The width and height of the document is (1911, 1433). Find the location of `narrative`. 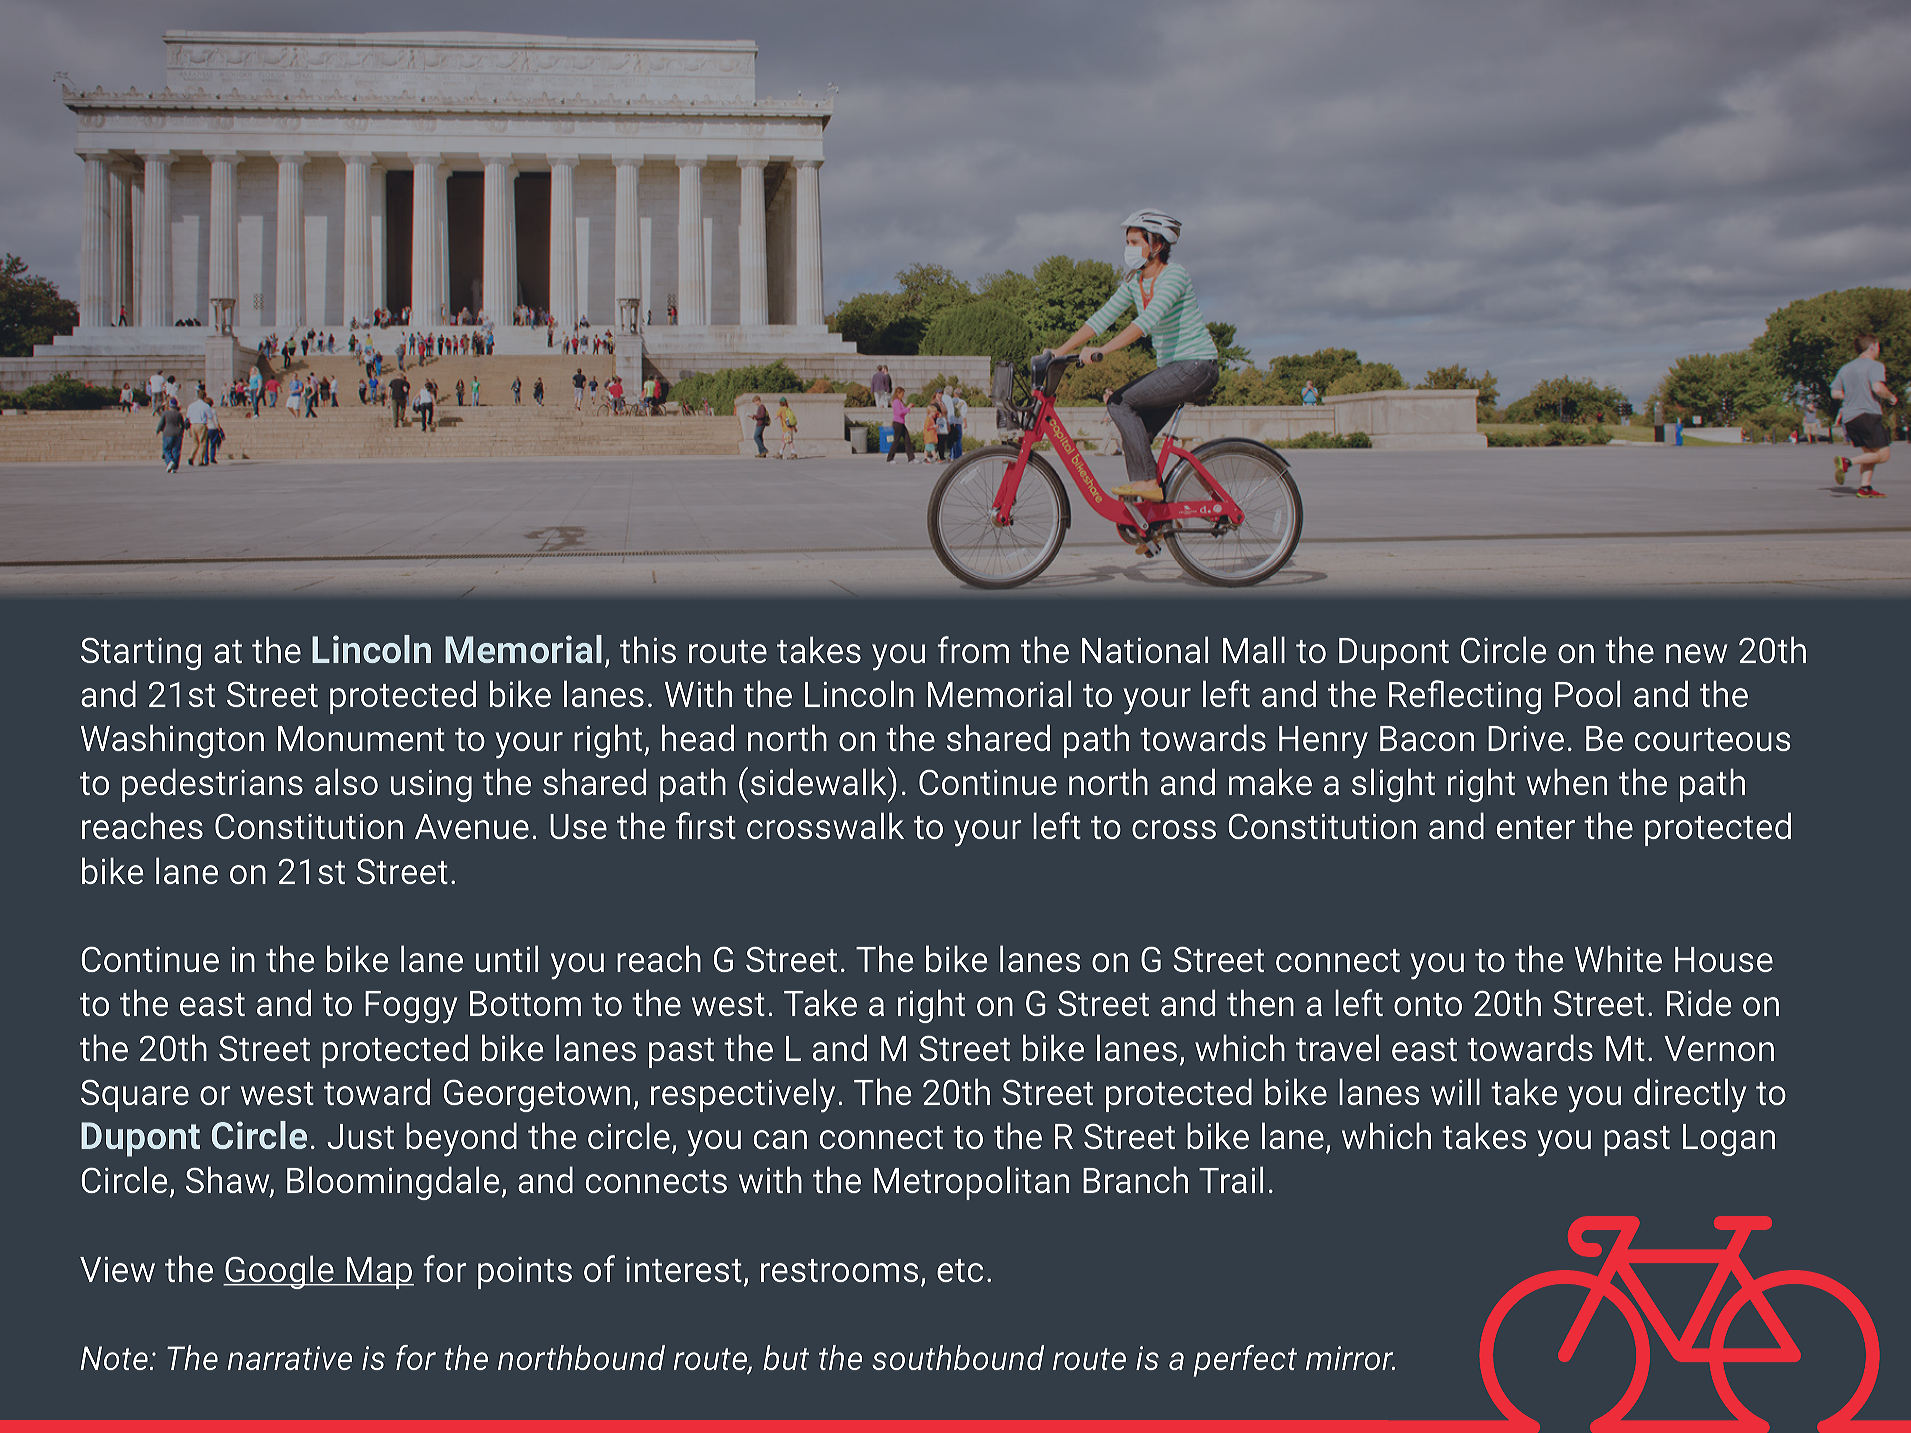

narrative is located at coordinates (290, 1358).
